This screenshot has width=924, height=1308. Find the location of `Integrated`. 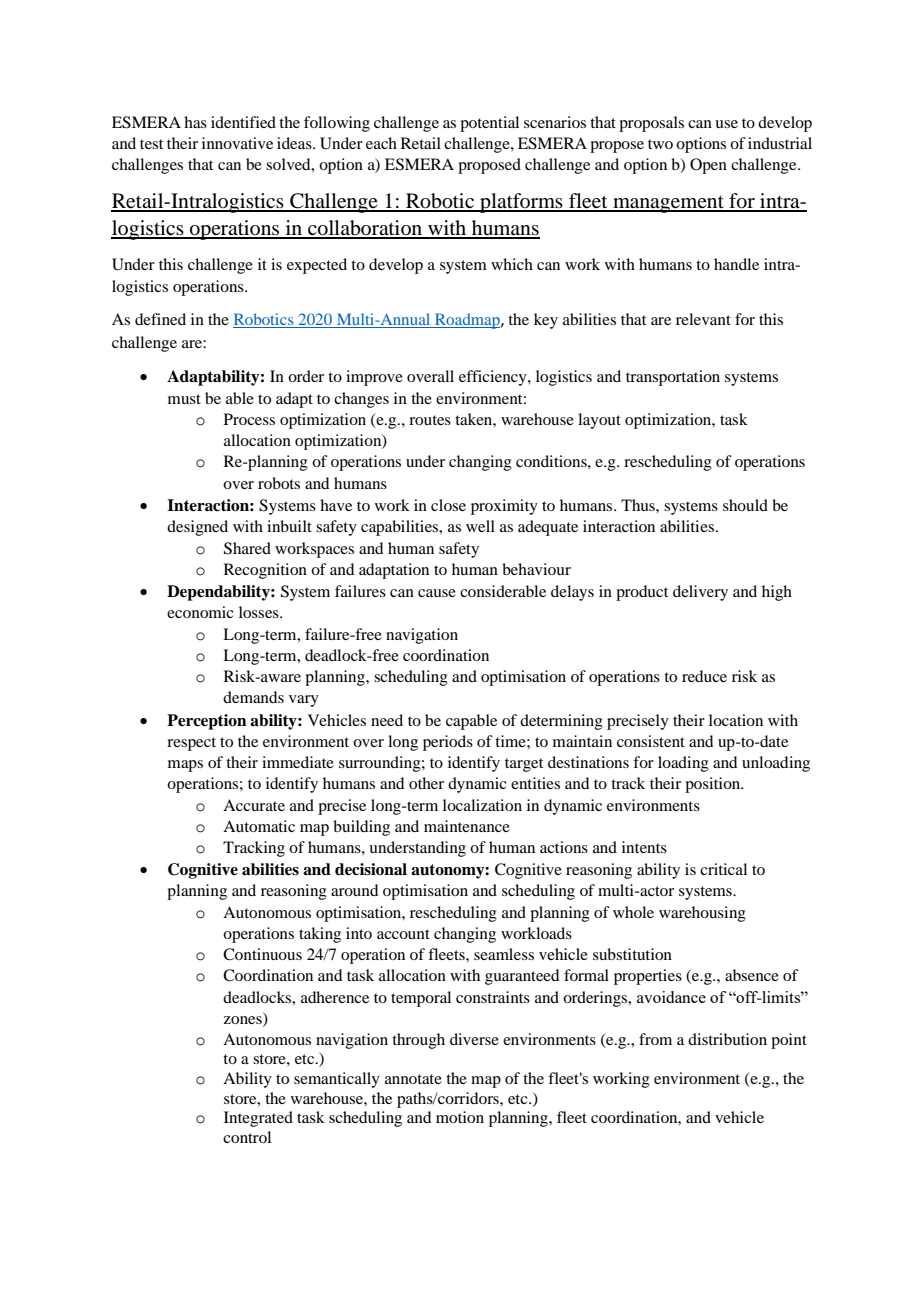

Integrated is located at coordinates (258, 1119).
